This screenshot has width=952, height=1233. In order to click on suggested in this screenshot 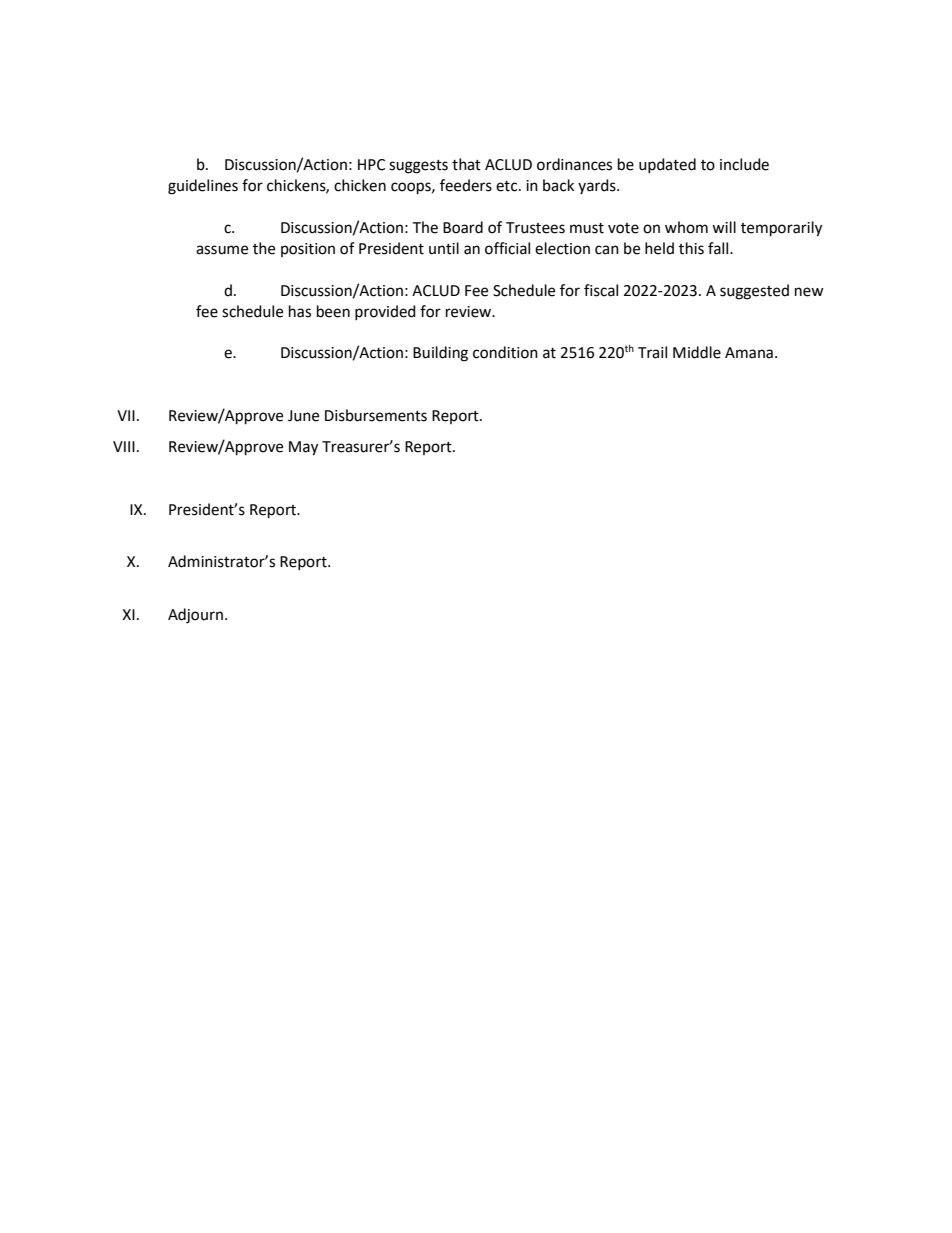, I will do `click(754, 292)`.
